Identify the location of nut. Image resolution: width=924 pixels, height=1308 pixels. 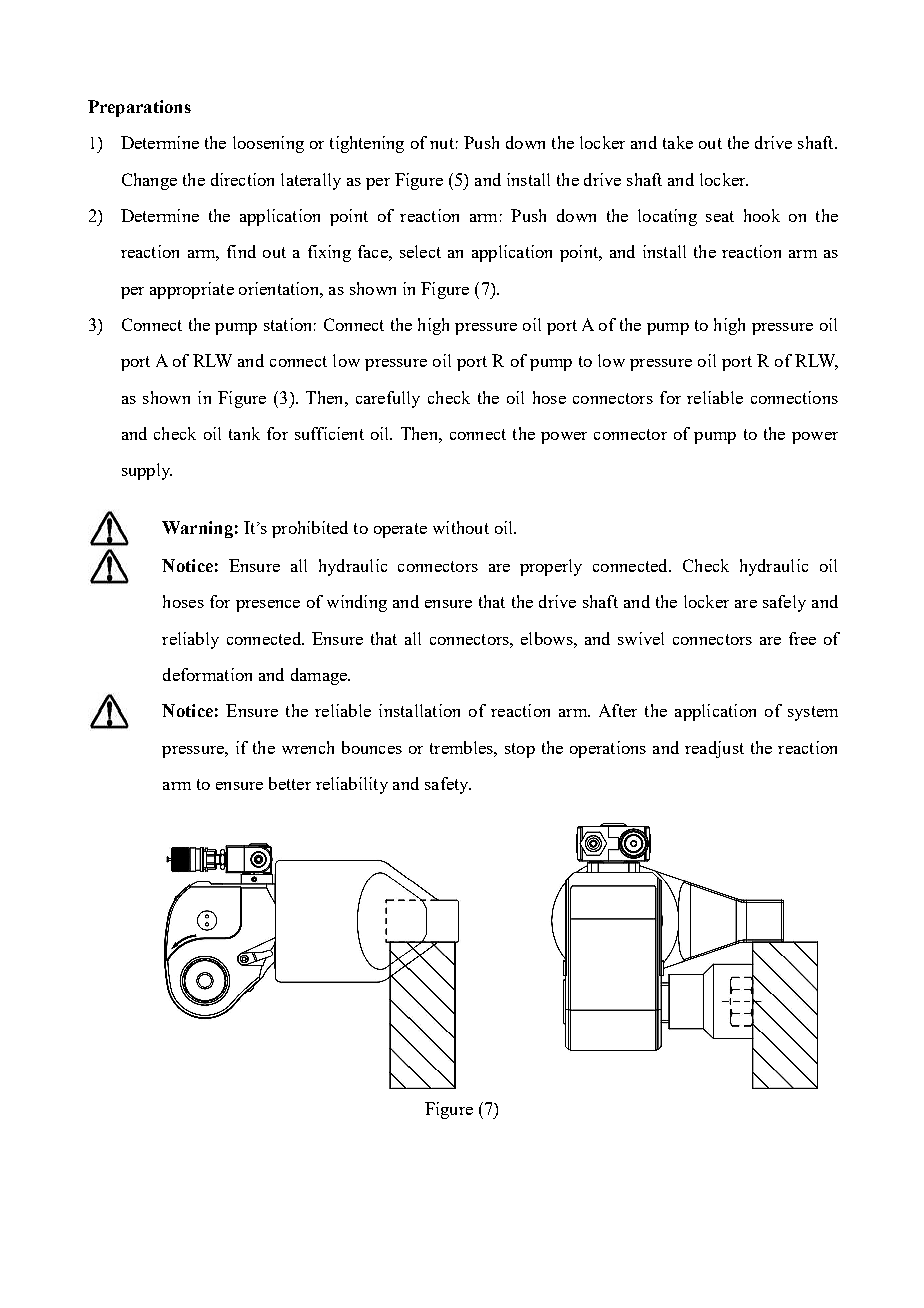
(442, 143).
